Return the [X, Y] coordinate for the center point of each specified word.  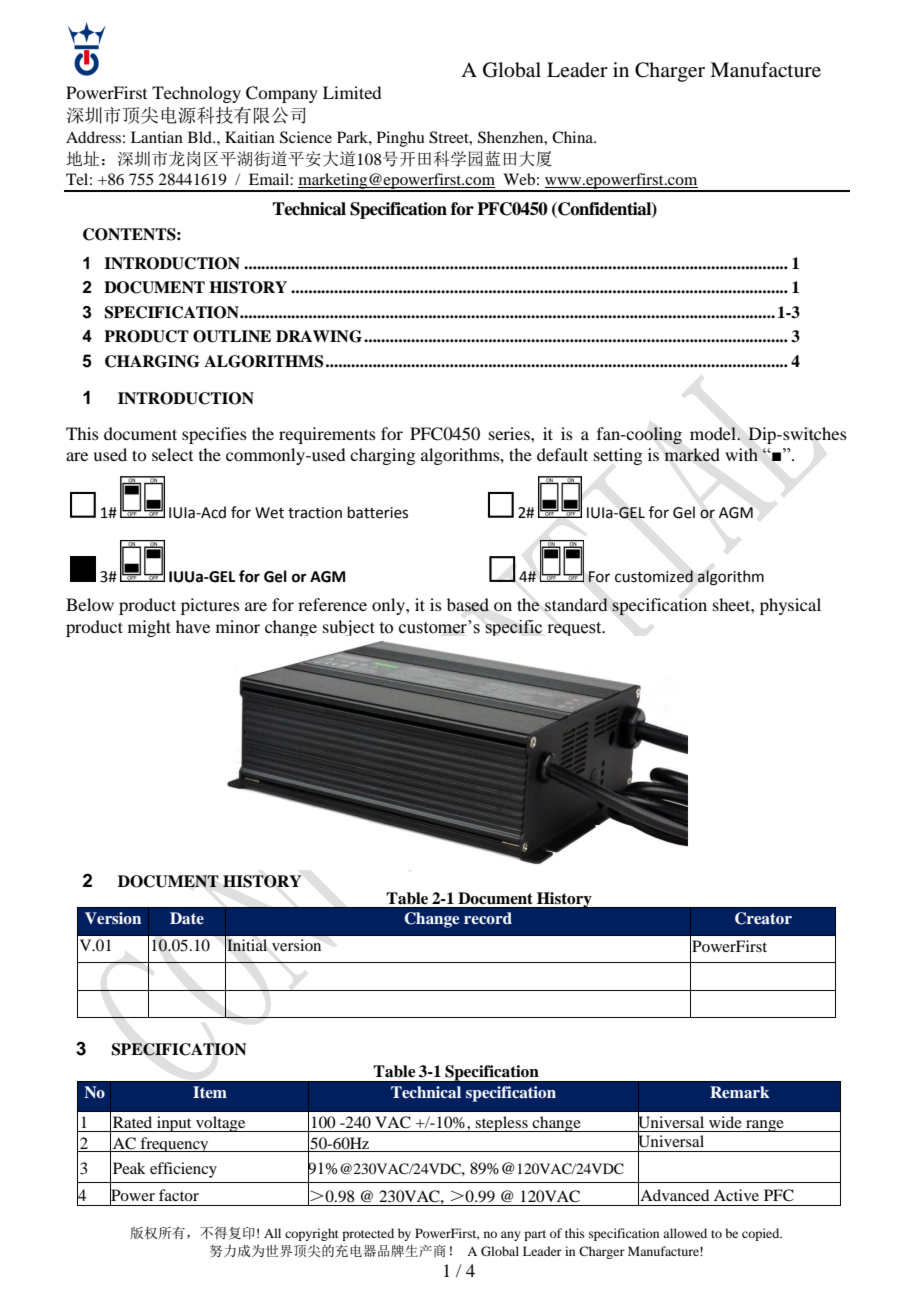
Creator [763, 918]
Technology [196, 94]
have [193, 626]
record [488, 918]
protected [368, 1234]
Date [187, 918]
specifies [214, 435]
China [574, 137]
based [468, 605]
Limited [352, 92]
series [510, 433]
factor [179, 1195]
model [714, 433]
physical [790, 606]
